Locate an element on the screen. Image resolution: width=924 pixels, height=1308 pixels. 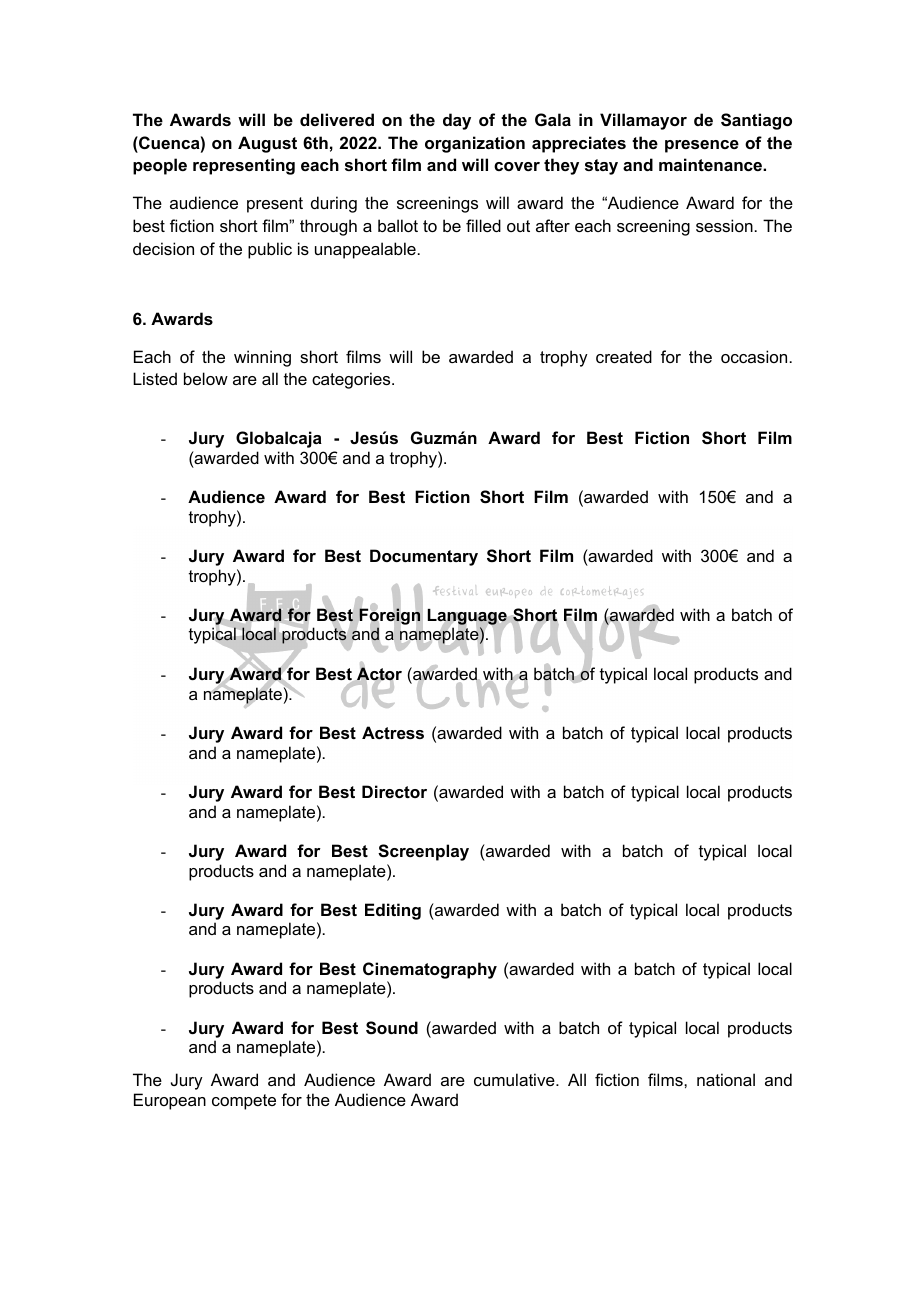
Documentary is located at coordinates (424, 557).
